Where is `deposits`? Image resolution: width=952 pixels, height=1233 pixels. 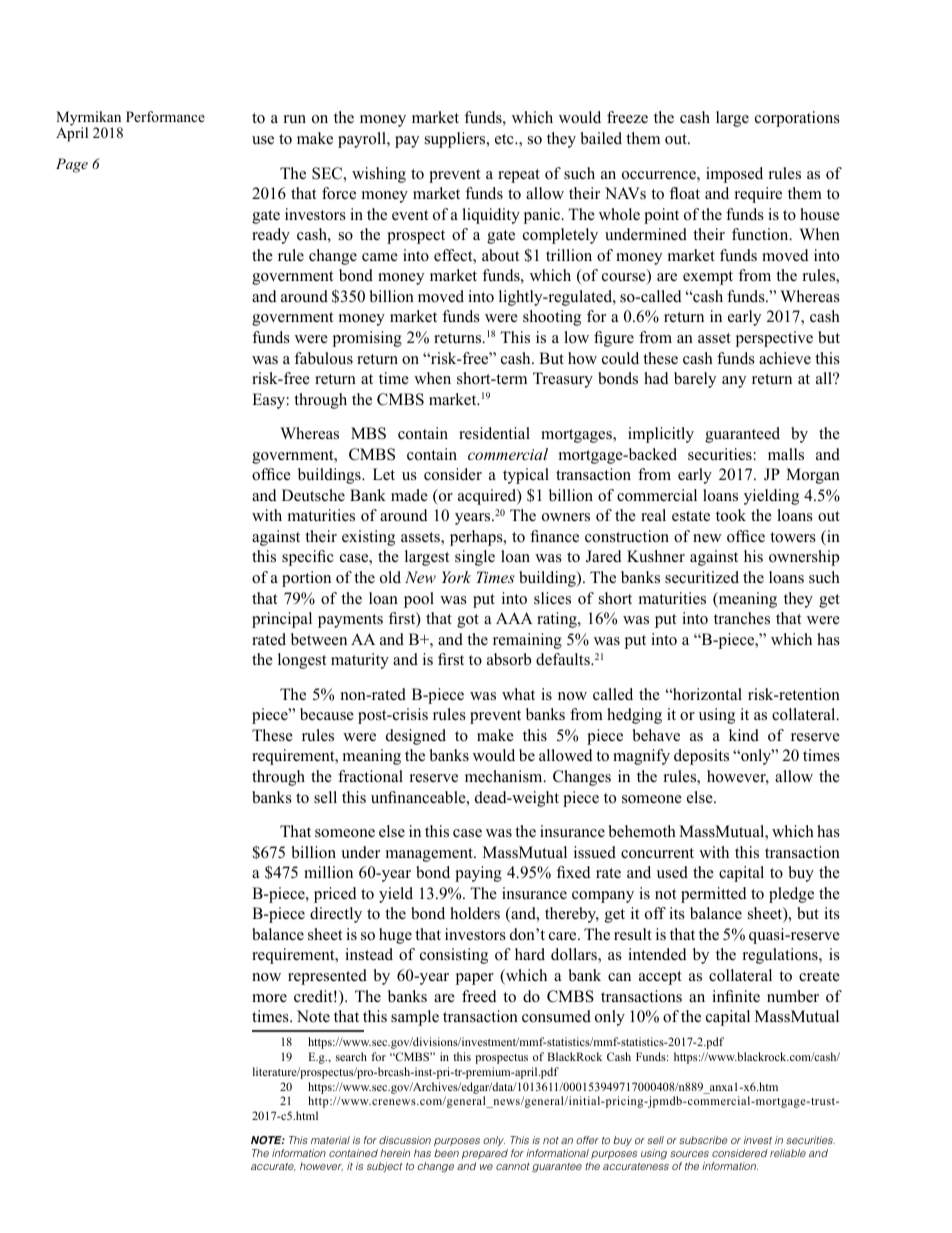
deposits is located at coordinates (701, 757).
